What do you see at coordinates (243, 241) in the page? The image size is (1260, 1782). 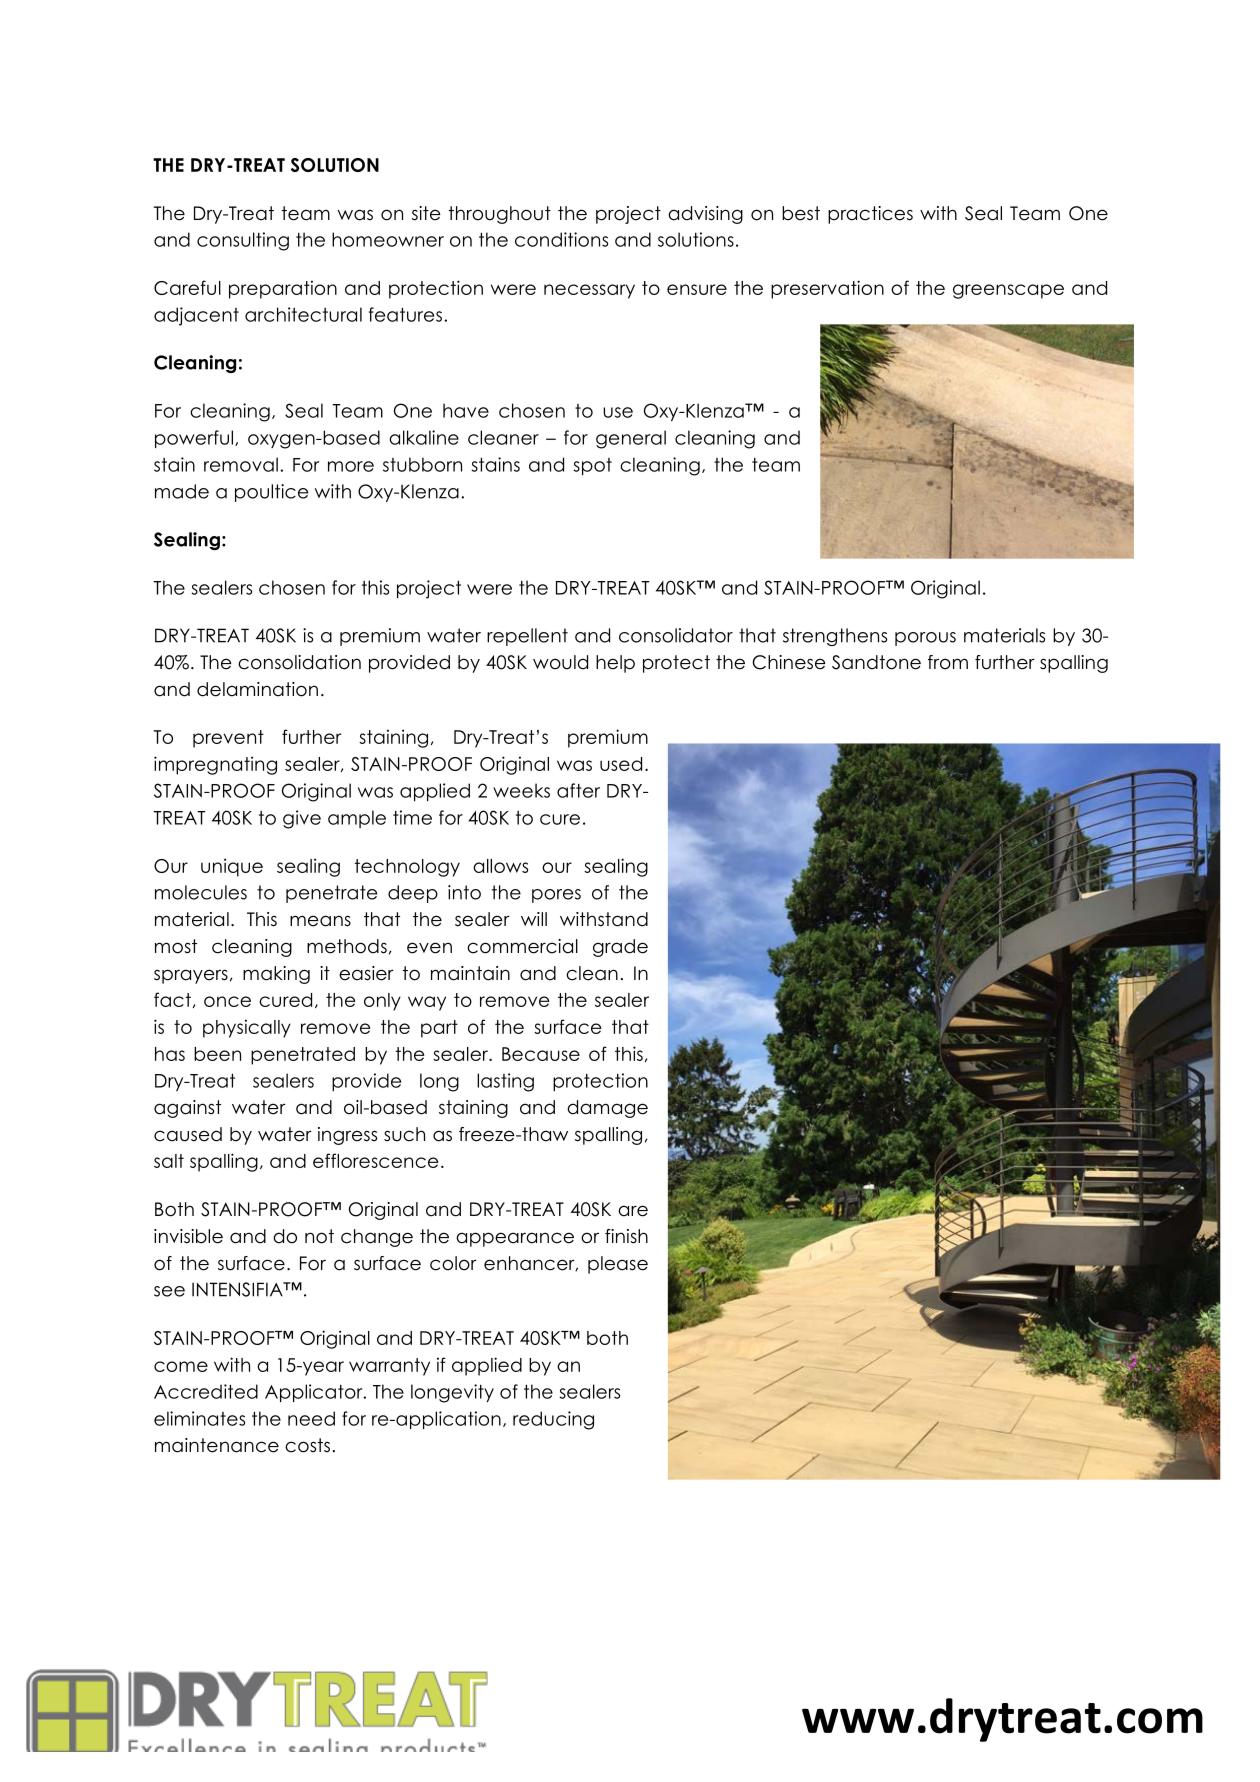 I see `consulting` at bounding box center [243, 241].
